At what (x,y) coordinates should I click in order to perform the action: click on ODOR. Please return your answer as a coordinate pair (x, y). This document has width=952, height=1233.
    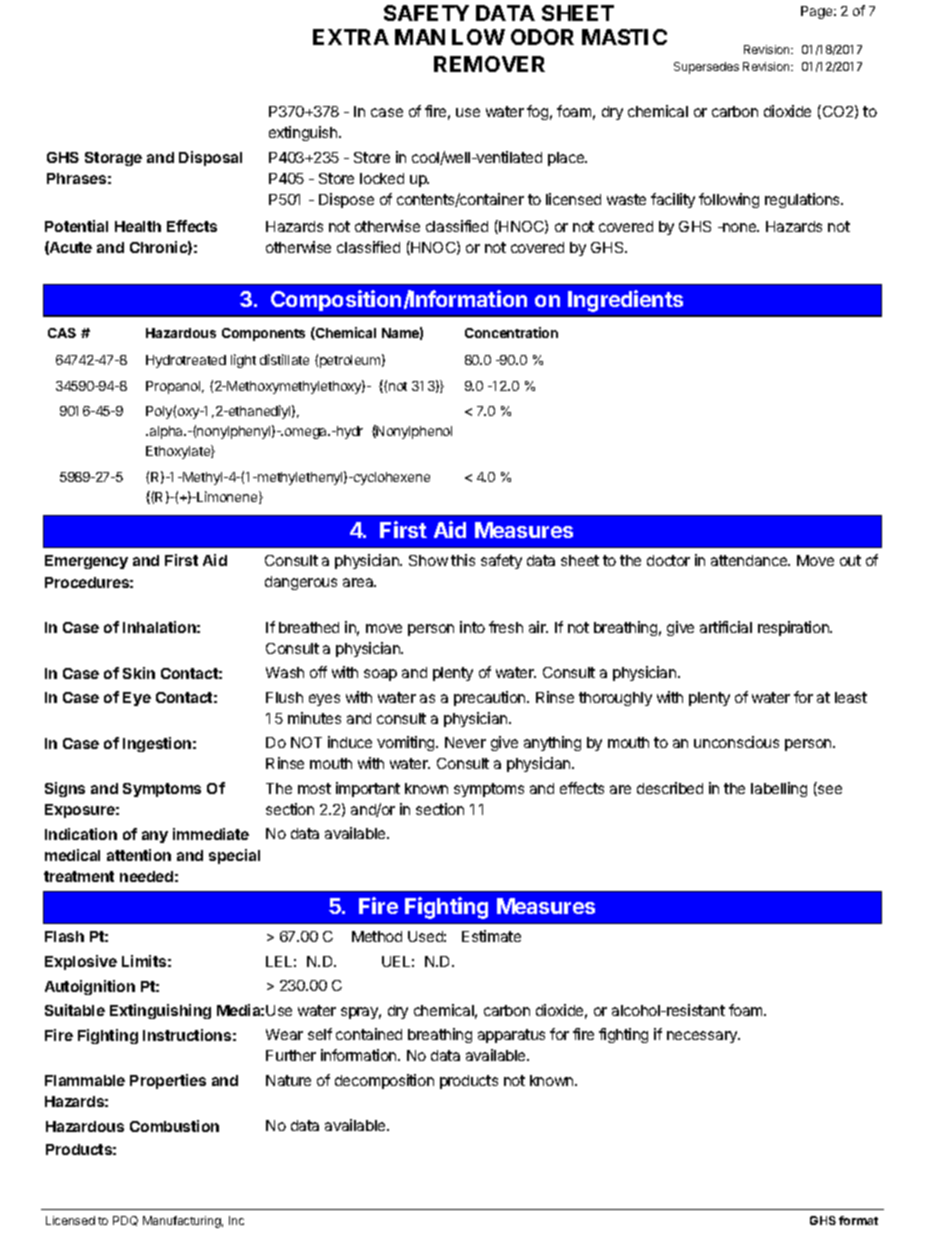
    Looking at the image, I should click on (542, 37).
